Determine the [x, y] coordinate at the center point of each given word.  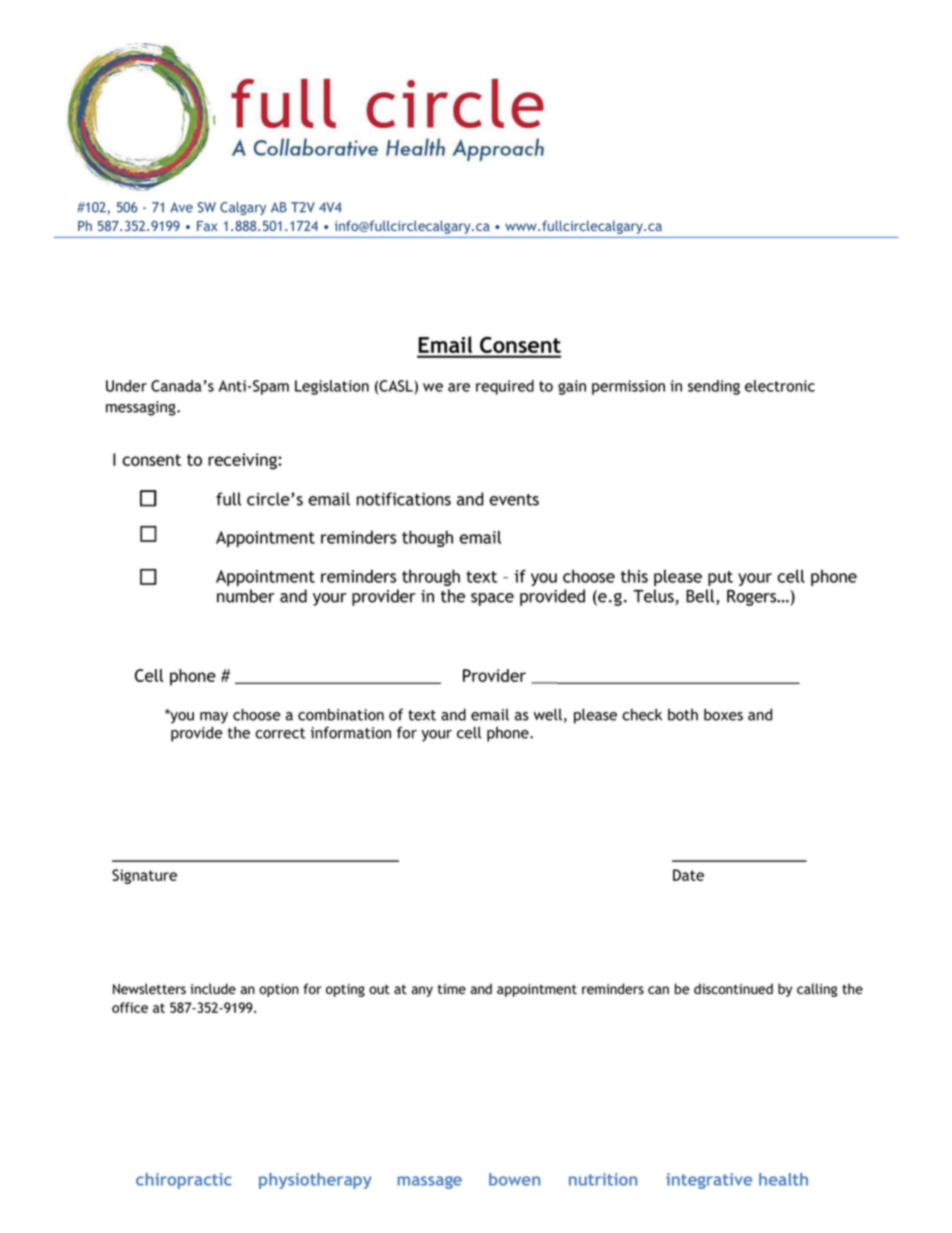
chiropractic [184, 1181]
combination [341, 714]
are [459, 387]
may [214, 718]
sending [714, 387]
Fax [207, 226]
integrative [709, 1181]
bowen [514, 1179]
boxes [723, 714]
